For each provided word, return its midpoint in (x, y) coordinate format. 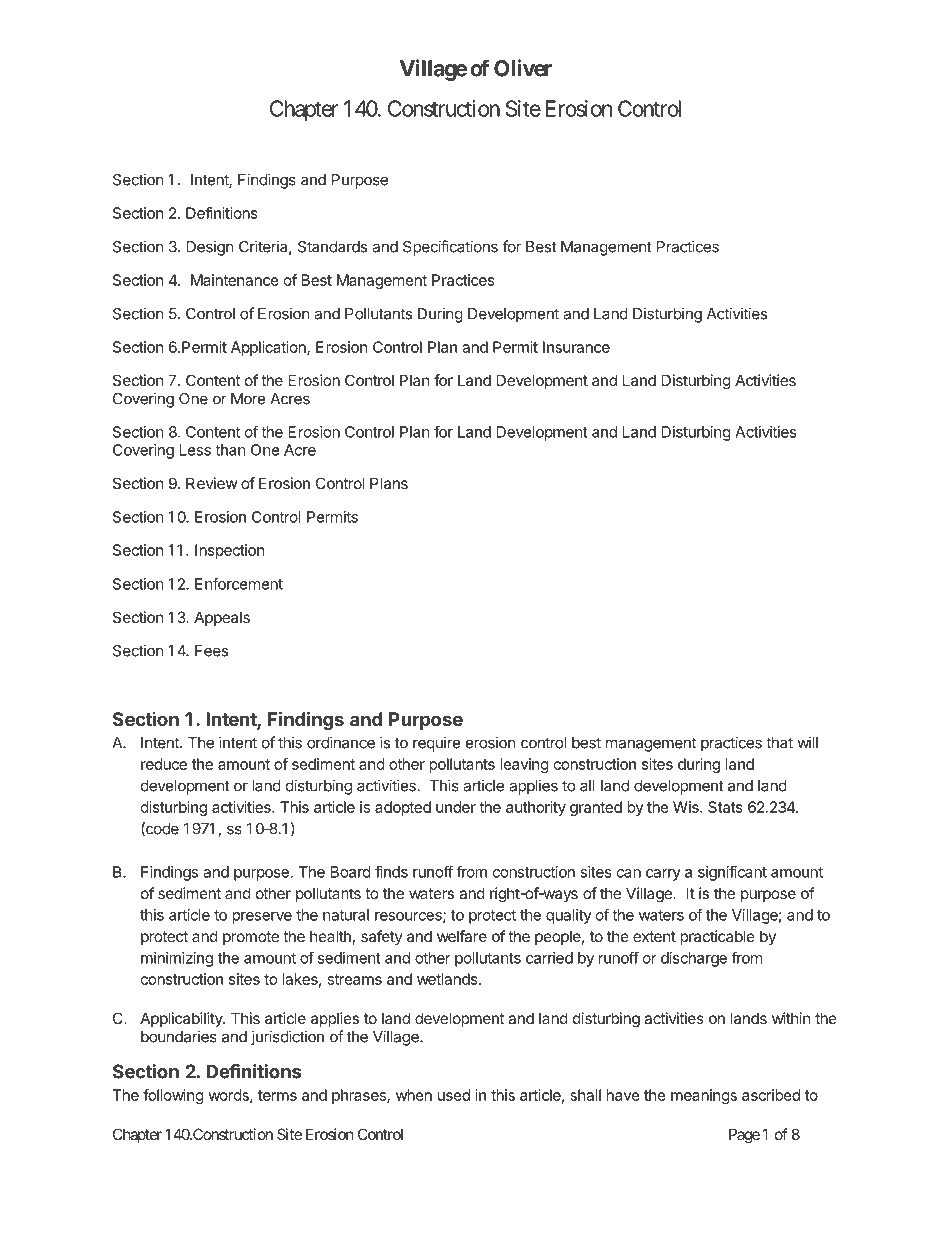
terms (277, 1095)
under (456, 807)
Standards (332, 247)
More (248, 399)
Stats (725, 807)
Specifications (450, 248)
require (437, 744)
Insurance (576, 347)
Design (210, 248)
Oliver (523, 68)
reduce (164, 764)
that (779, 743)
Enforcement (239, 583)
